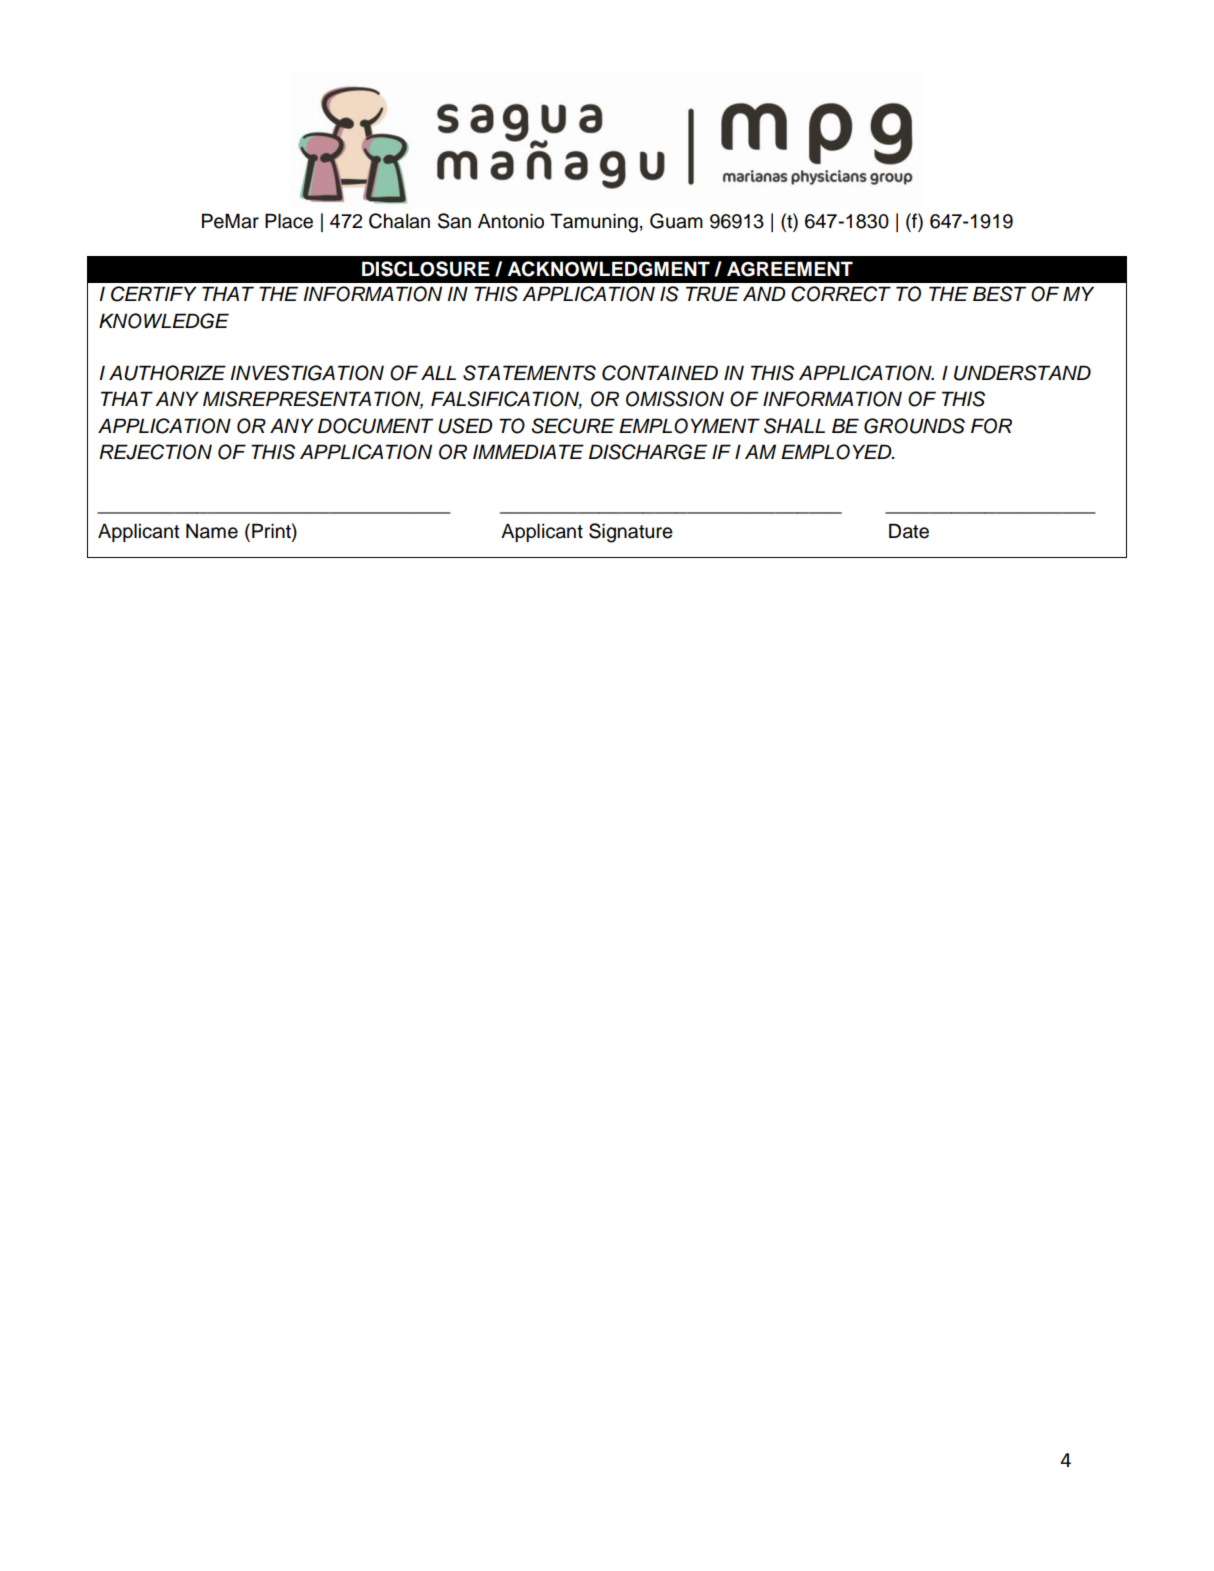 The width and height of the image is (1214, 1571). What do you see at coordinates (289, 221) in the image?
I see `Place` at bounding box center [289, 221].
